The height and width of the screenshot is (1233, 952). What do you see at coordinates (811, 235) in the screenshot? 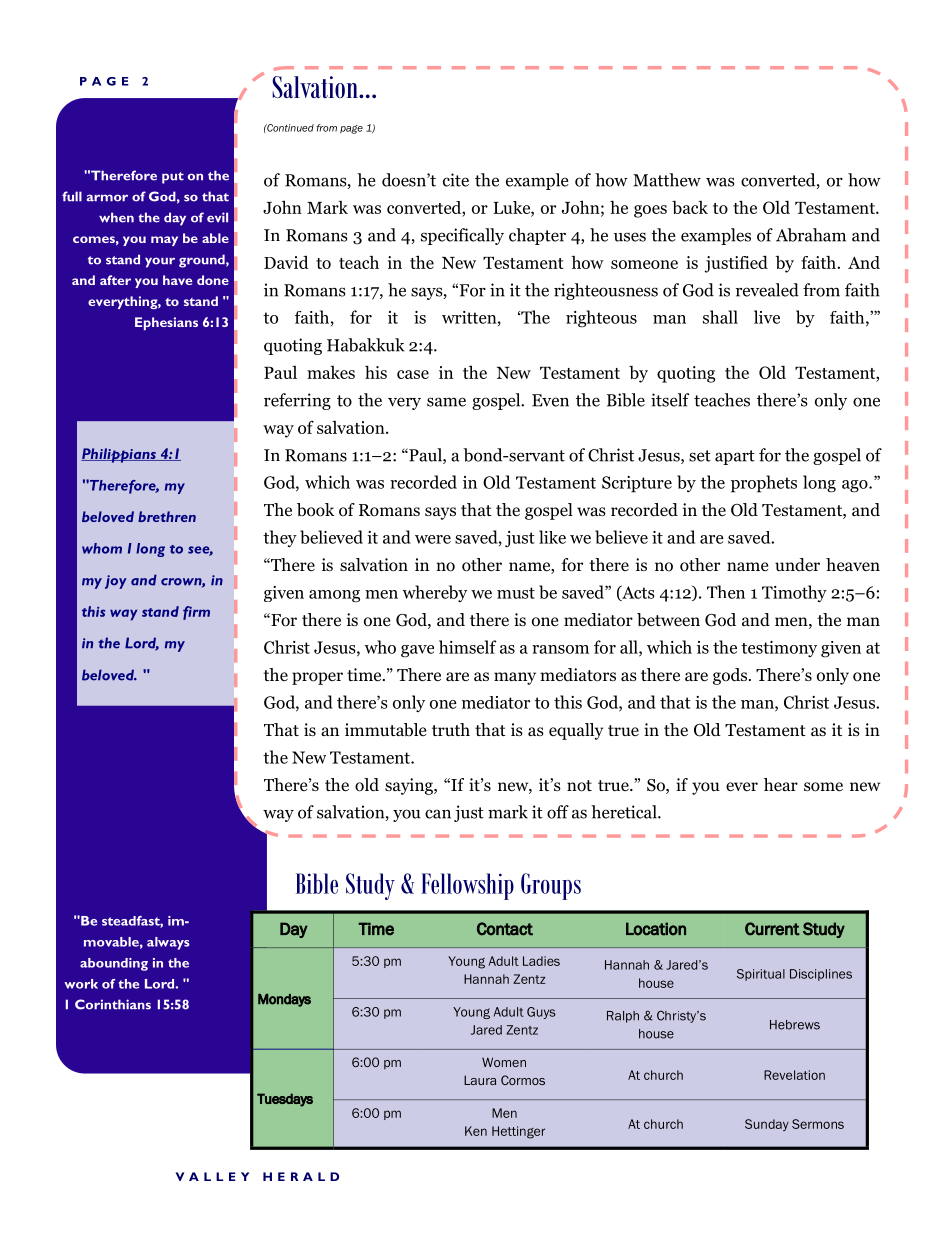
I see `Abraham` at bounding box center [811, 235].
